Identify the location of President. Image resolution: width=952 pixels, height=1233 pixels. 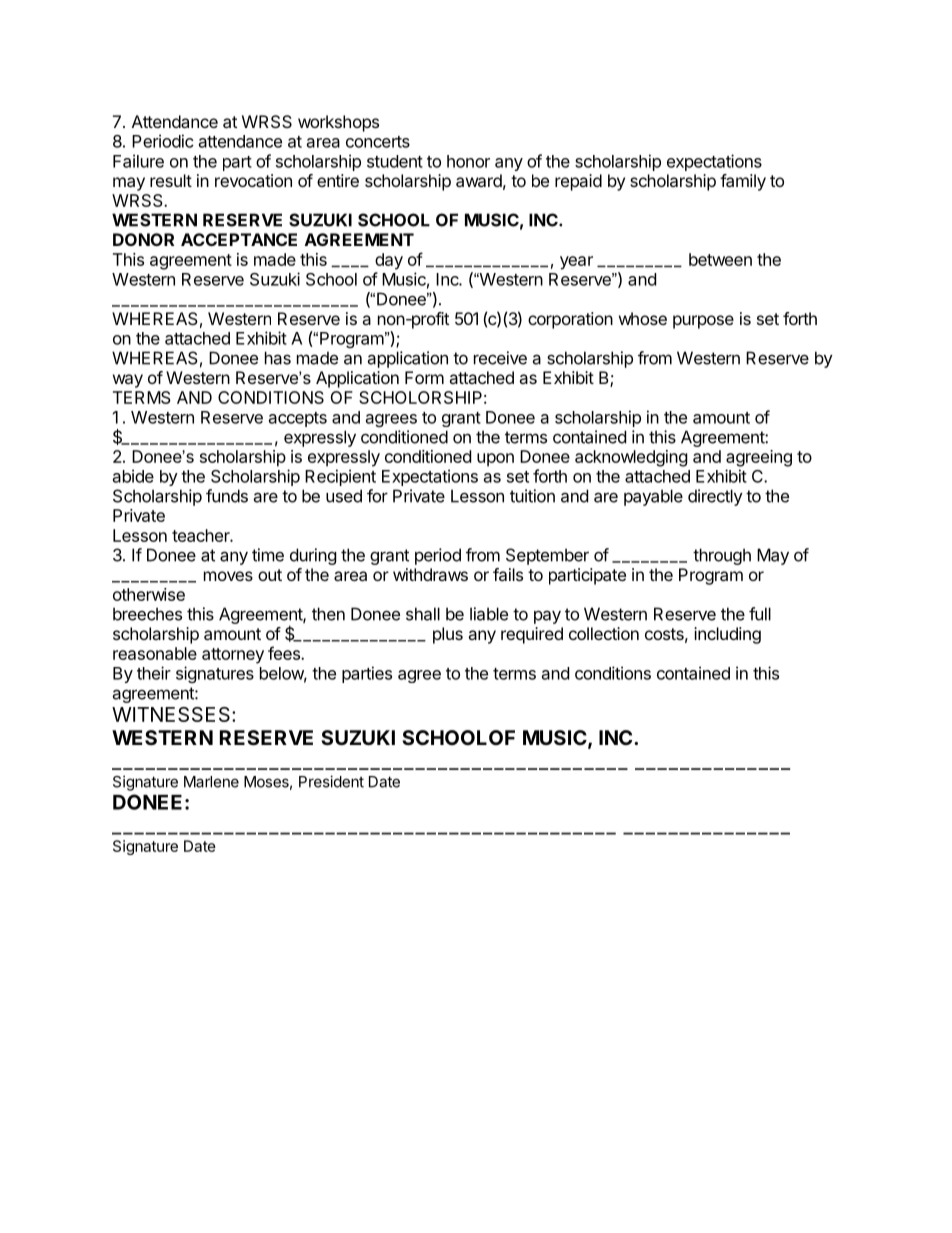
(331, 781).
